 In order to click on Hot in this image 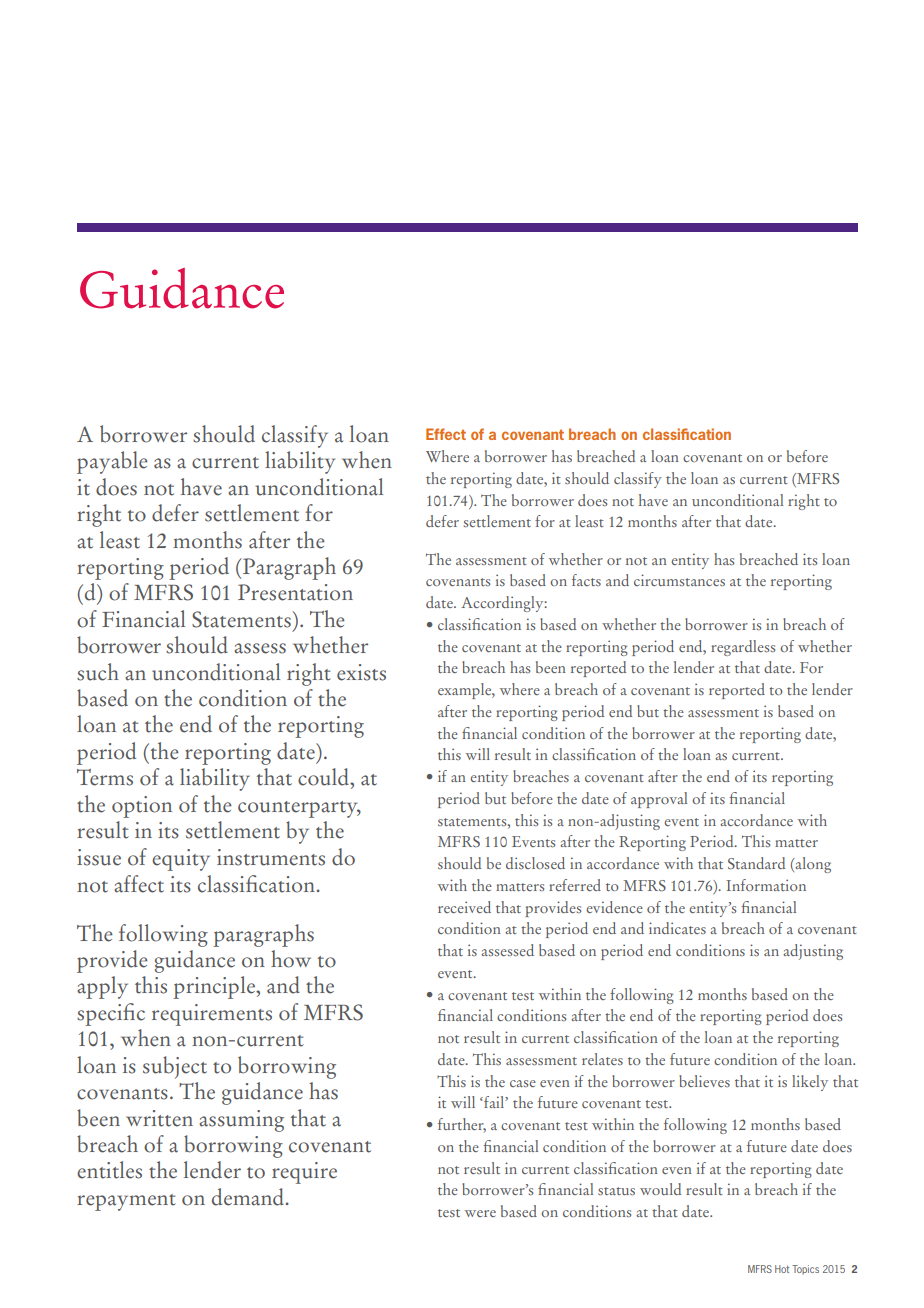, I will do `click(782, 1269)`.
